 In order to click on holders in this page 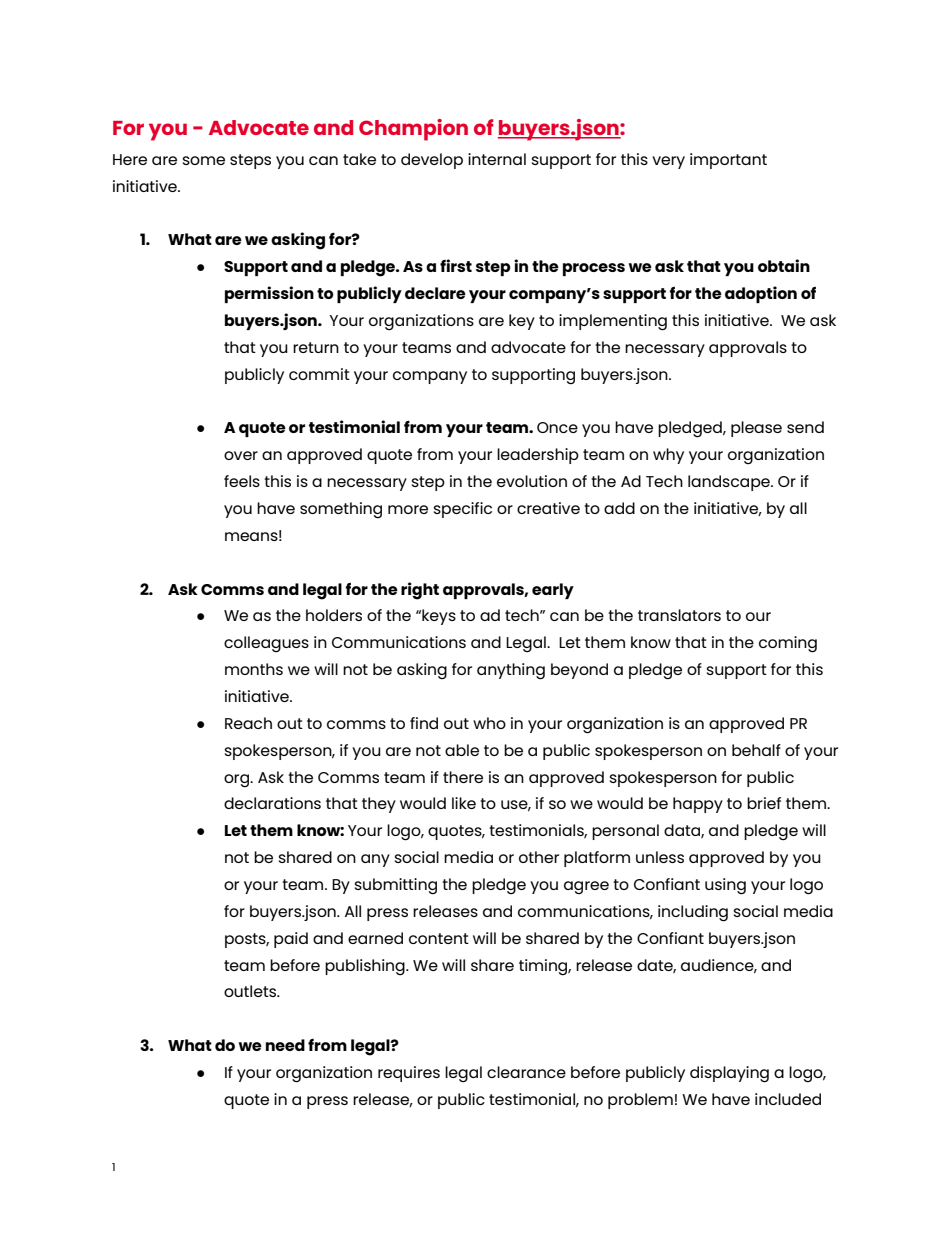, I will do `click(334, 615)`.
